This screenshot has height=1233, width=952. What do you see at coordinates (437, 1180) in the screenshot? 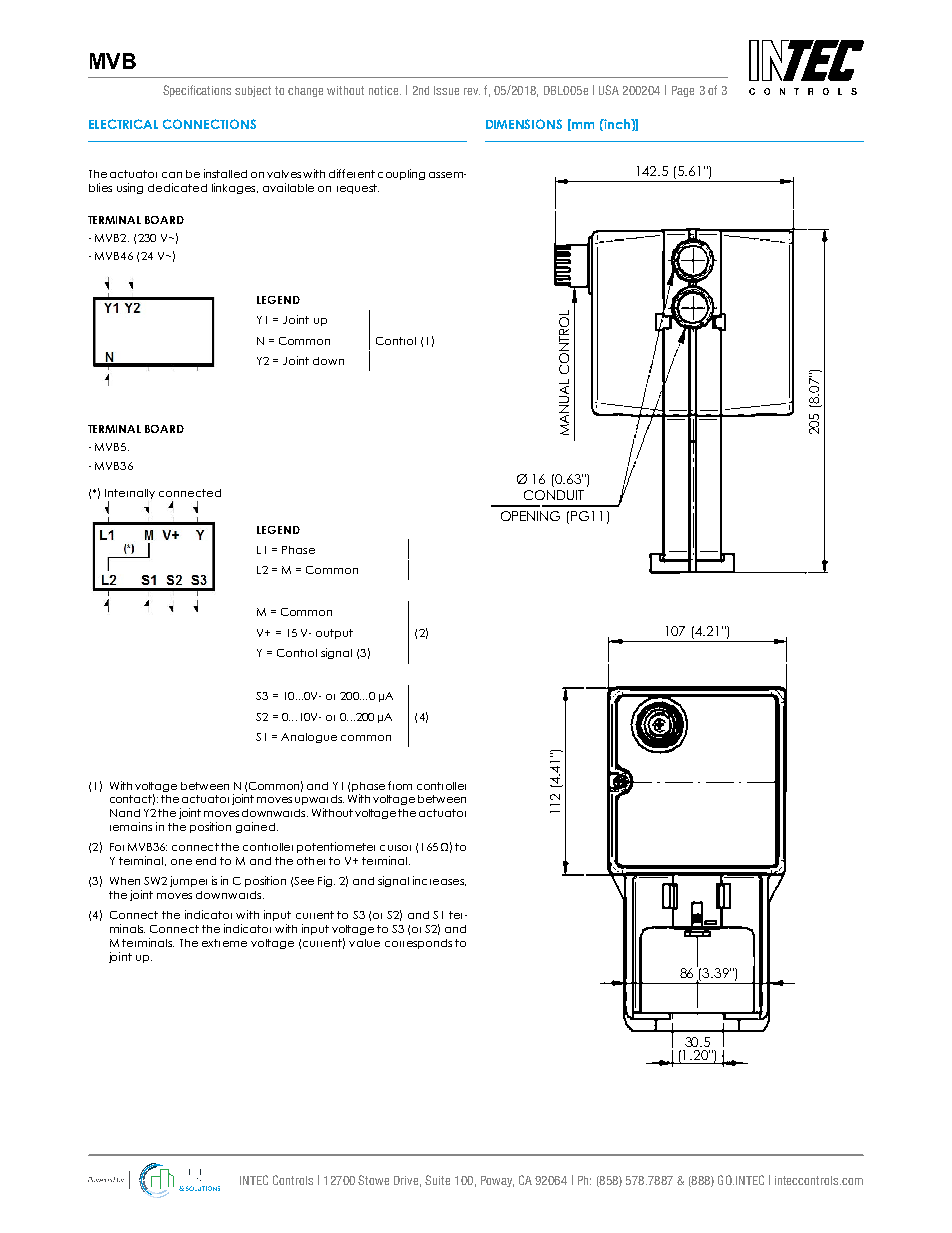
I see `Suite` at bounding box center [437, 1180].
